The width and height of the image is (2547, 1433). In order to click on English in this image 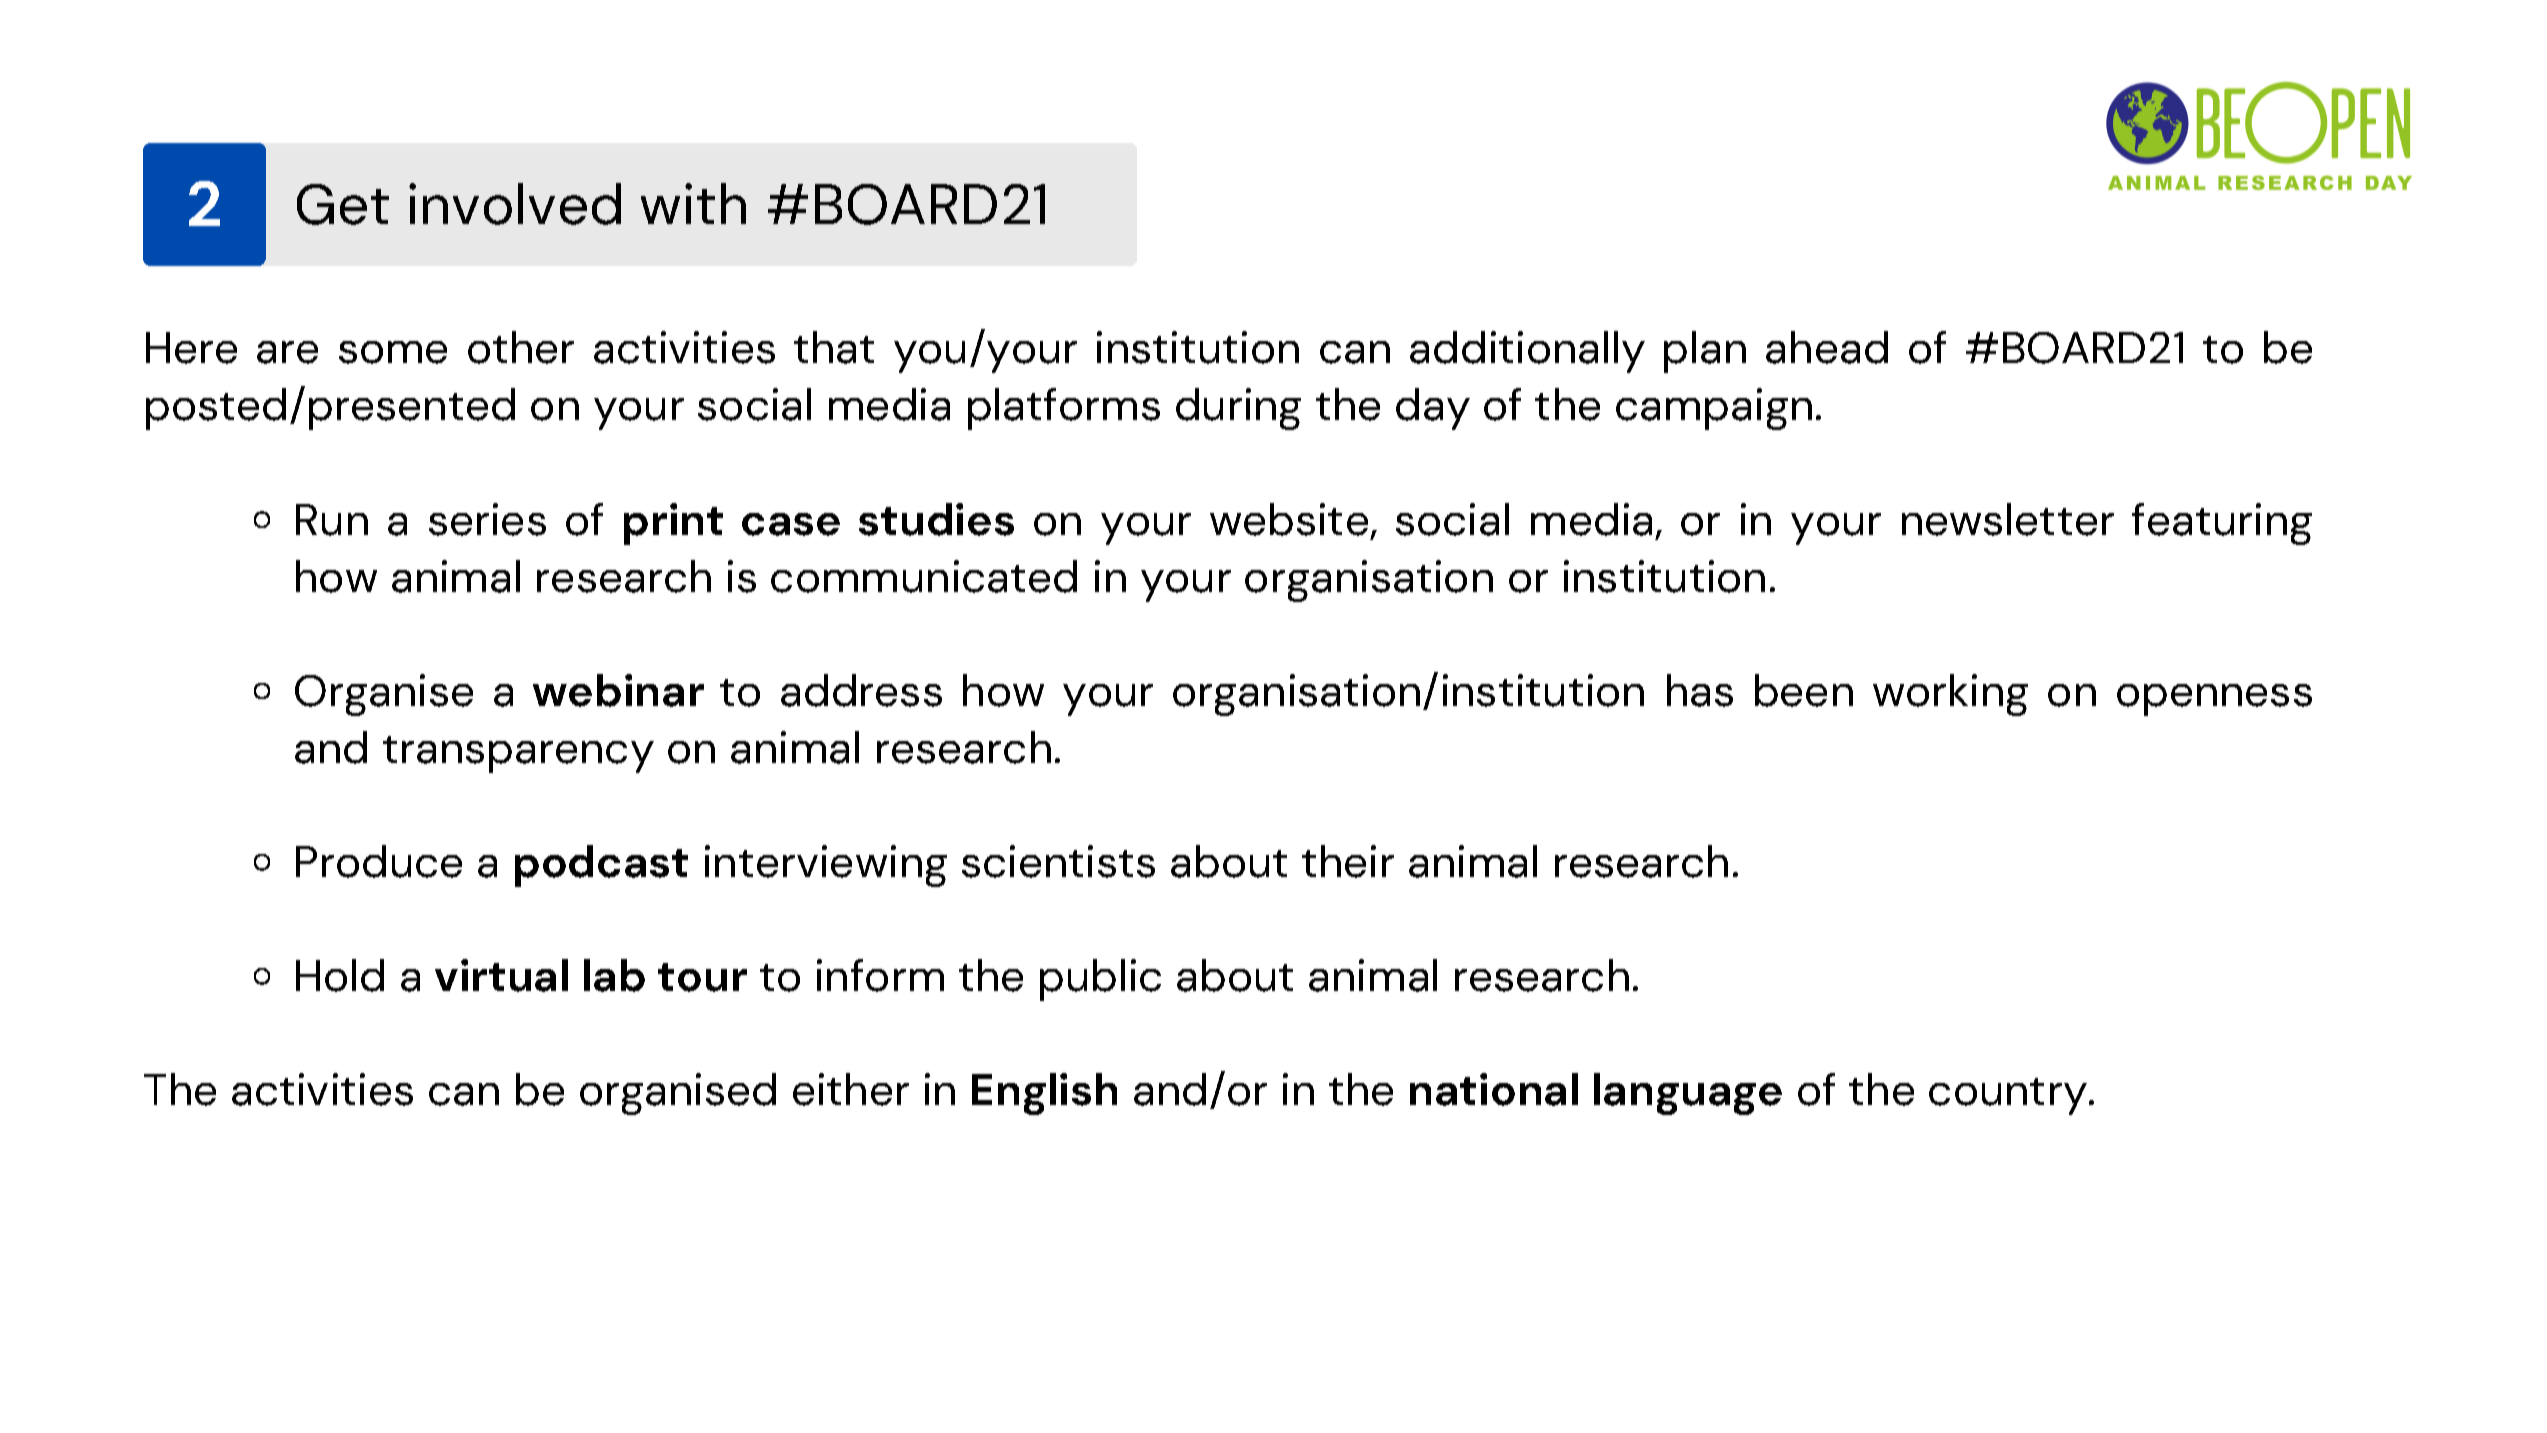, I will do `click(1044, 1094)`.
